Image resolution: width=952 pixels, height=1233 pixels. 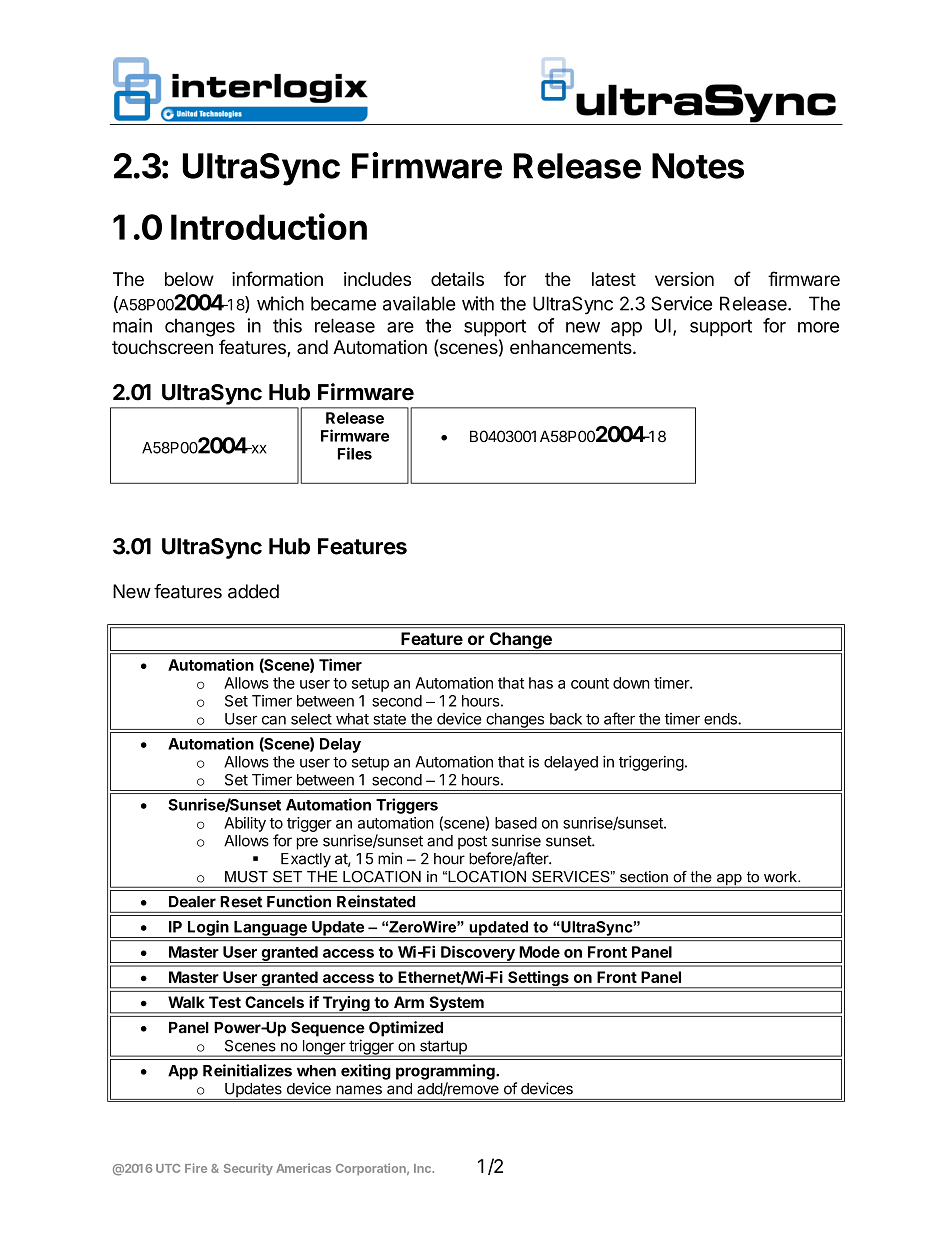 I want to click on details, so click(x=457, y=279).
